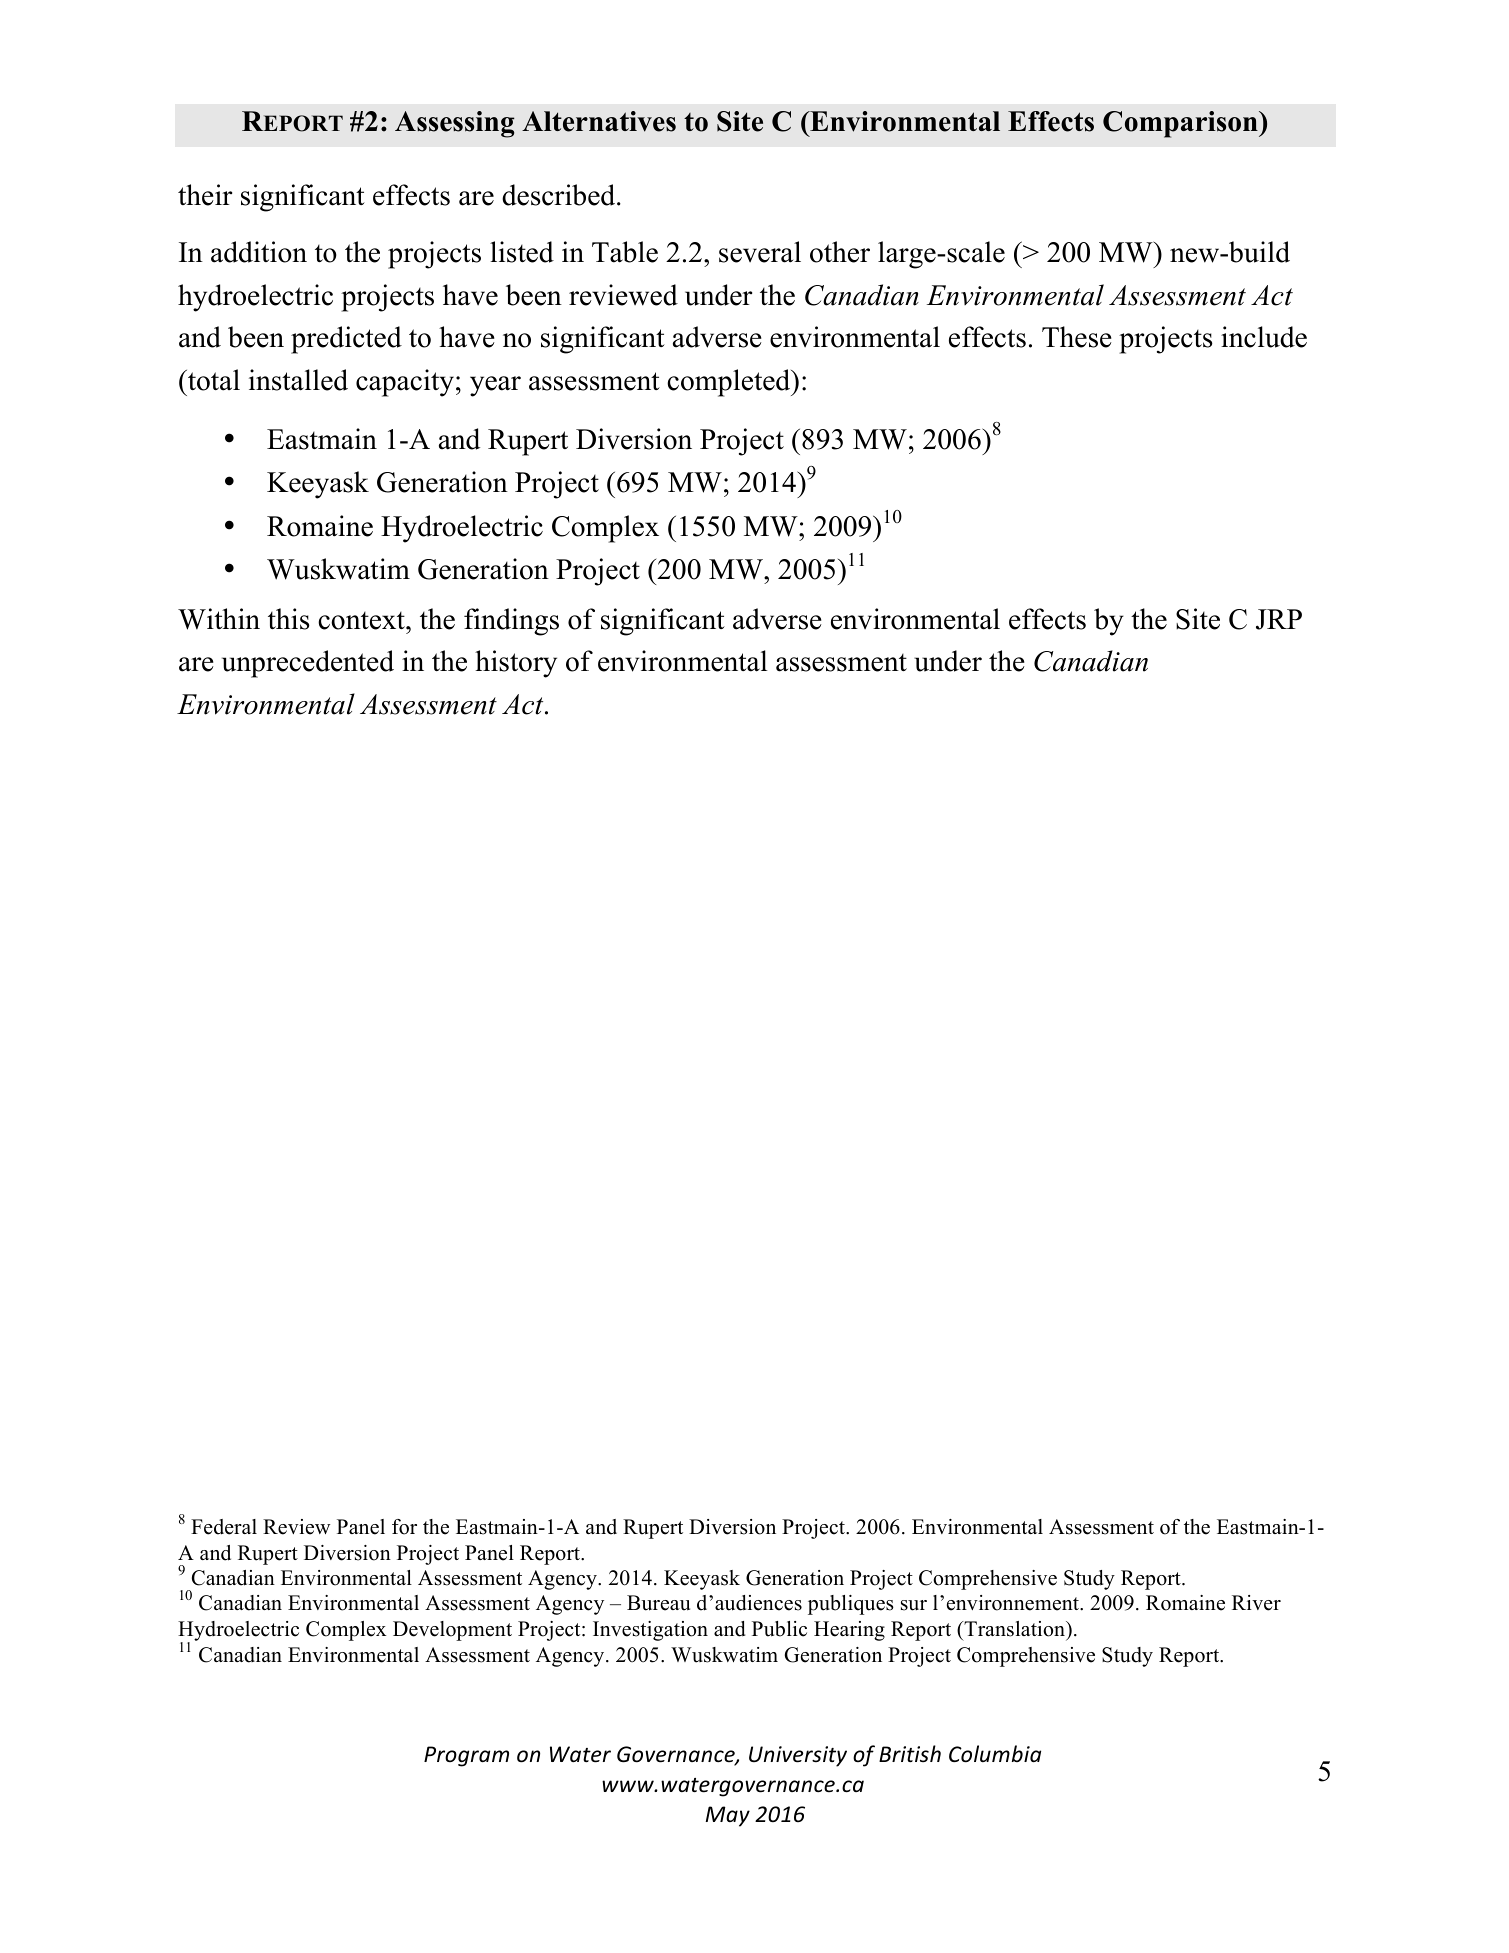 The height and width of the screenshot is (1953, 1509). What do you see at coordinates (760, 252) in the screenshot?
I see `several` at bounding box center [760, 252].
